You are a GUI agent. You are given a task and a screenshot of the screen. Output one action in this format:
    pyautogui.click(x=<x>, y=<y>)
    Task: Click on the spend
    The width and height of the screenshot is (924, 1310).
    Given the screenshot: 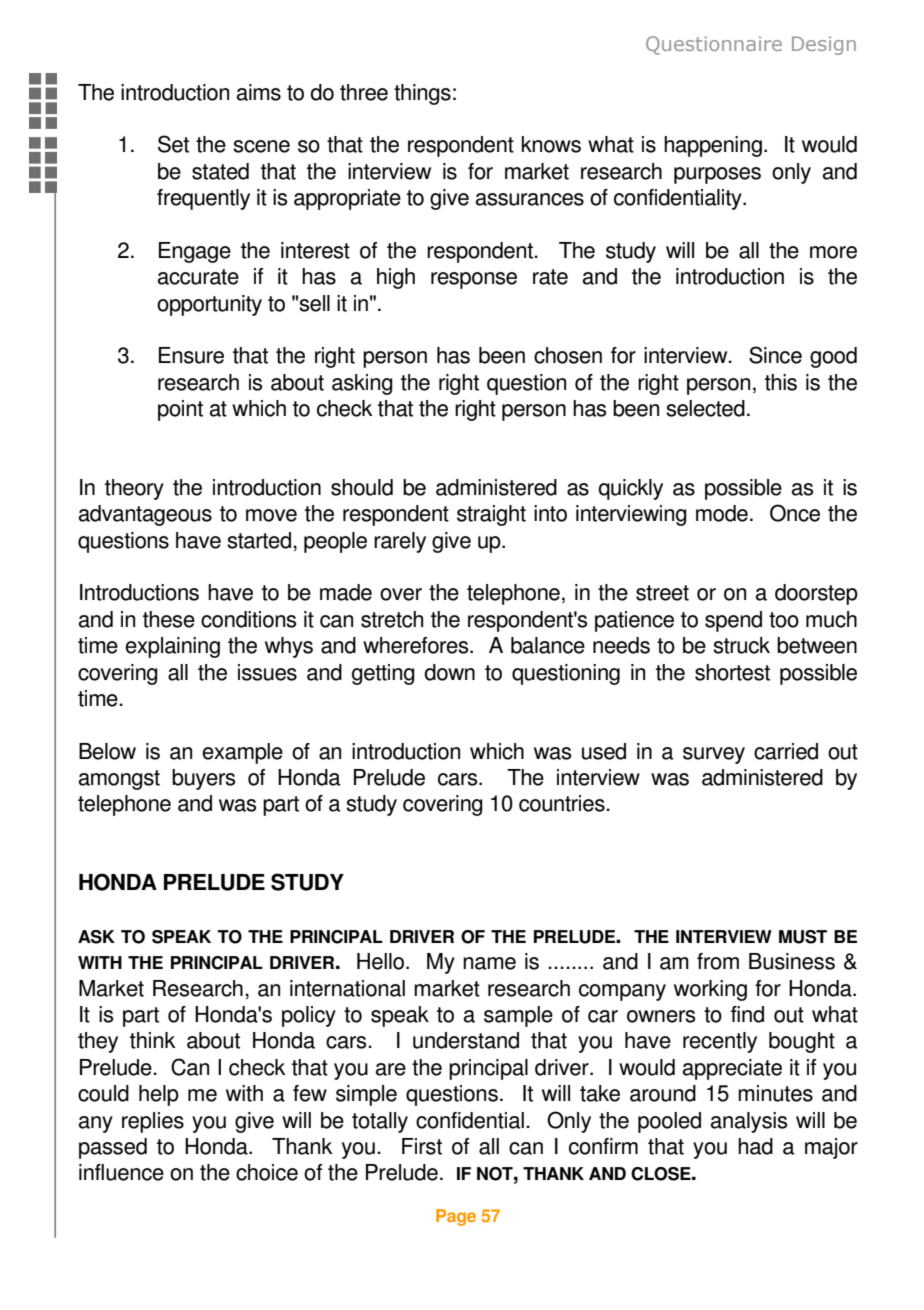 What is the action you would take?
    pyautogui.click(x=733, y=621)
